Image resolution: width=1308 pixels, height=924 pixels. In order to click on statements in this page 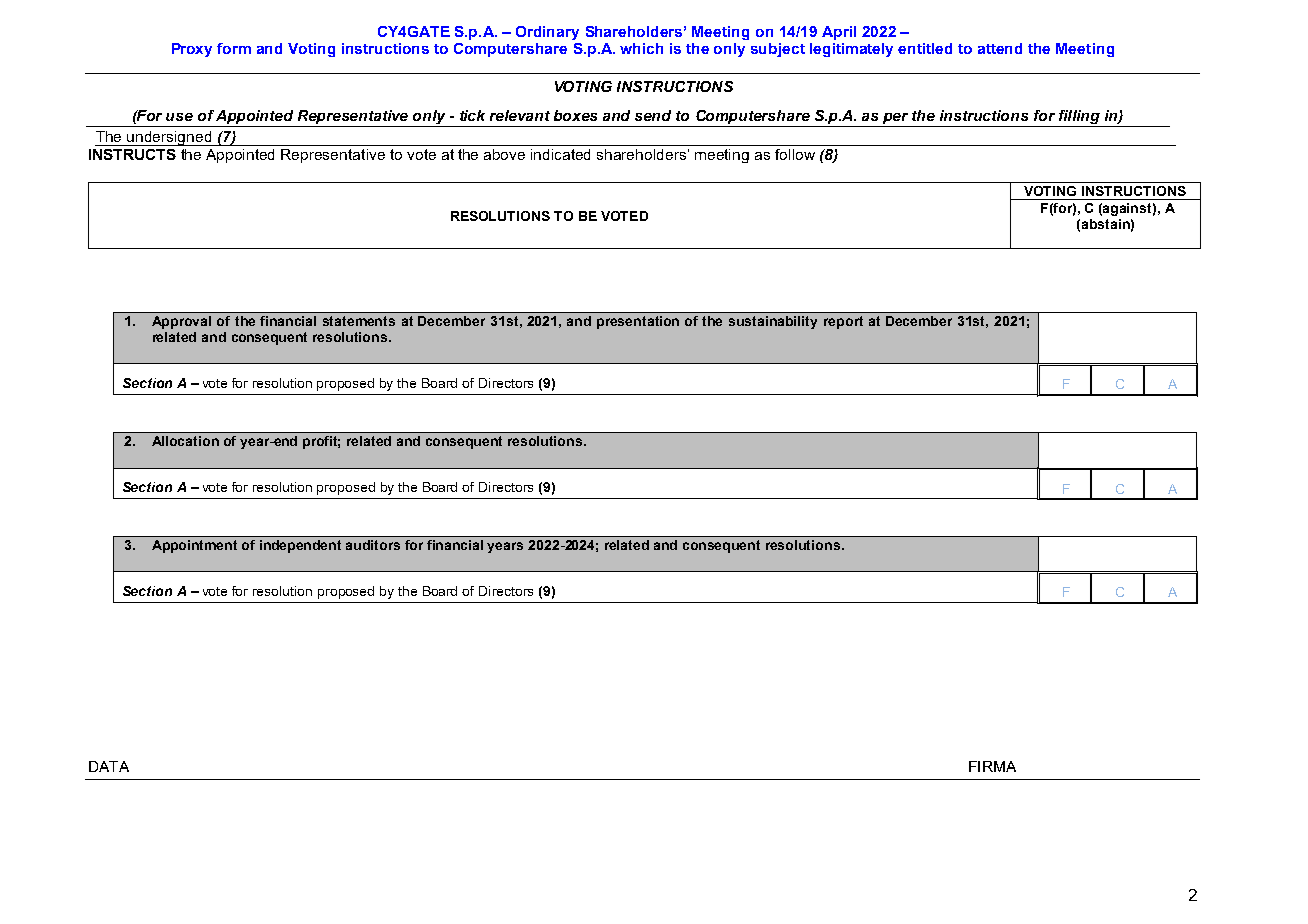, I will do `click(359, 321)`.
